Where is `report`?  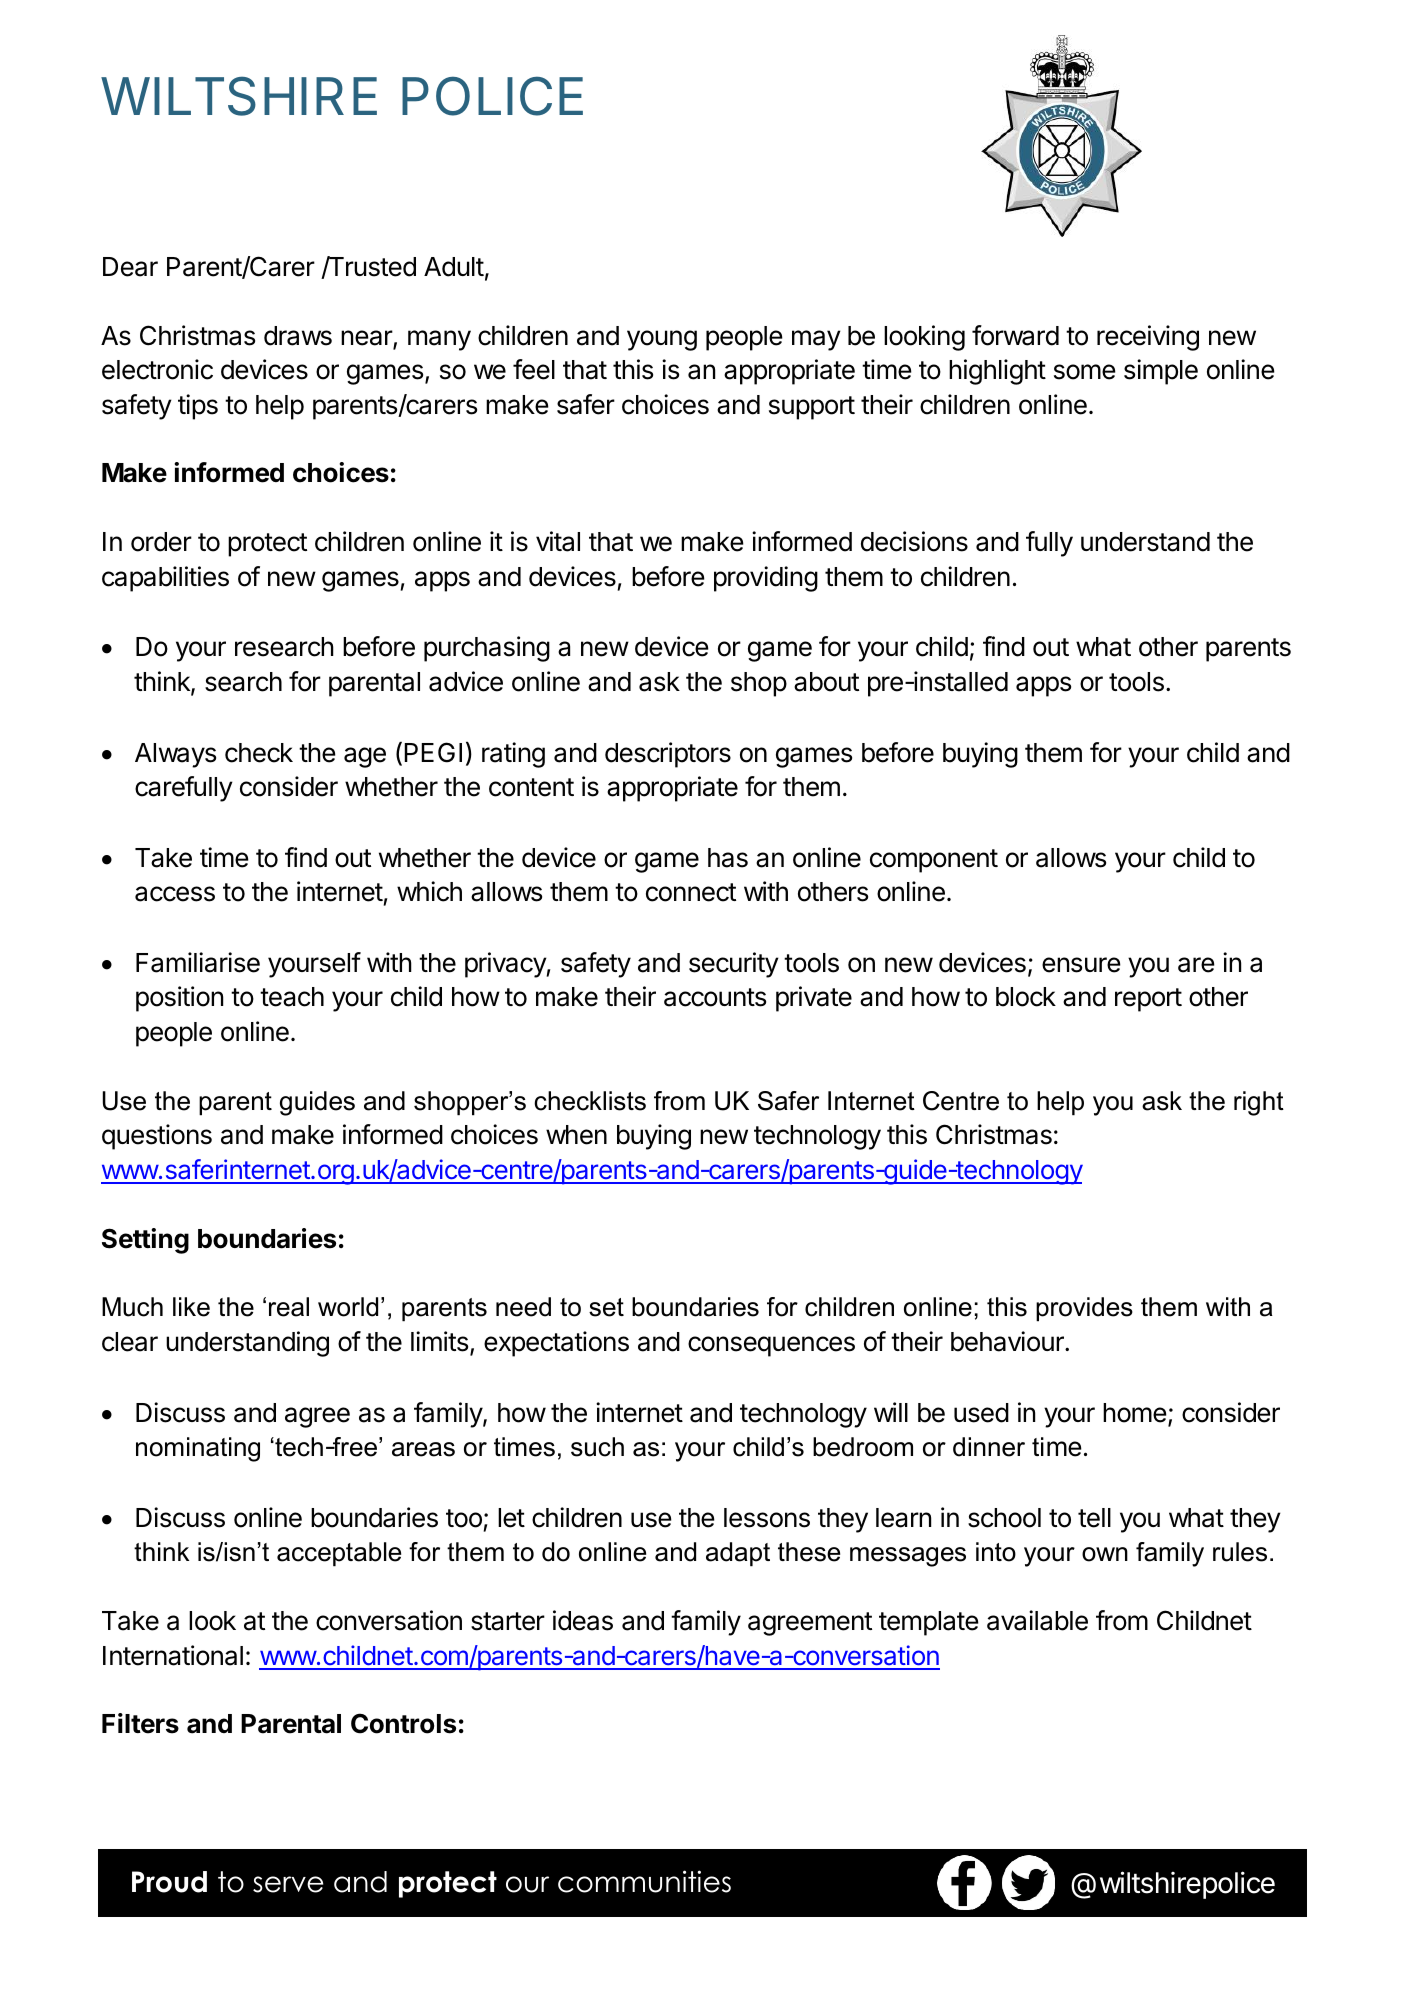
report is located at coordinates (1148, 1000).
